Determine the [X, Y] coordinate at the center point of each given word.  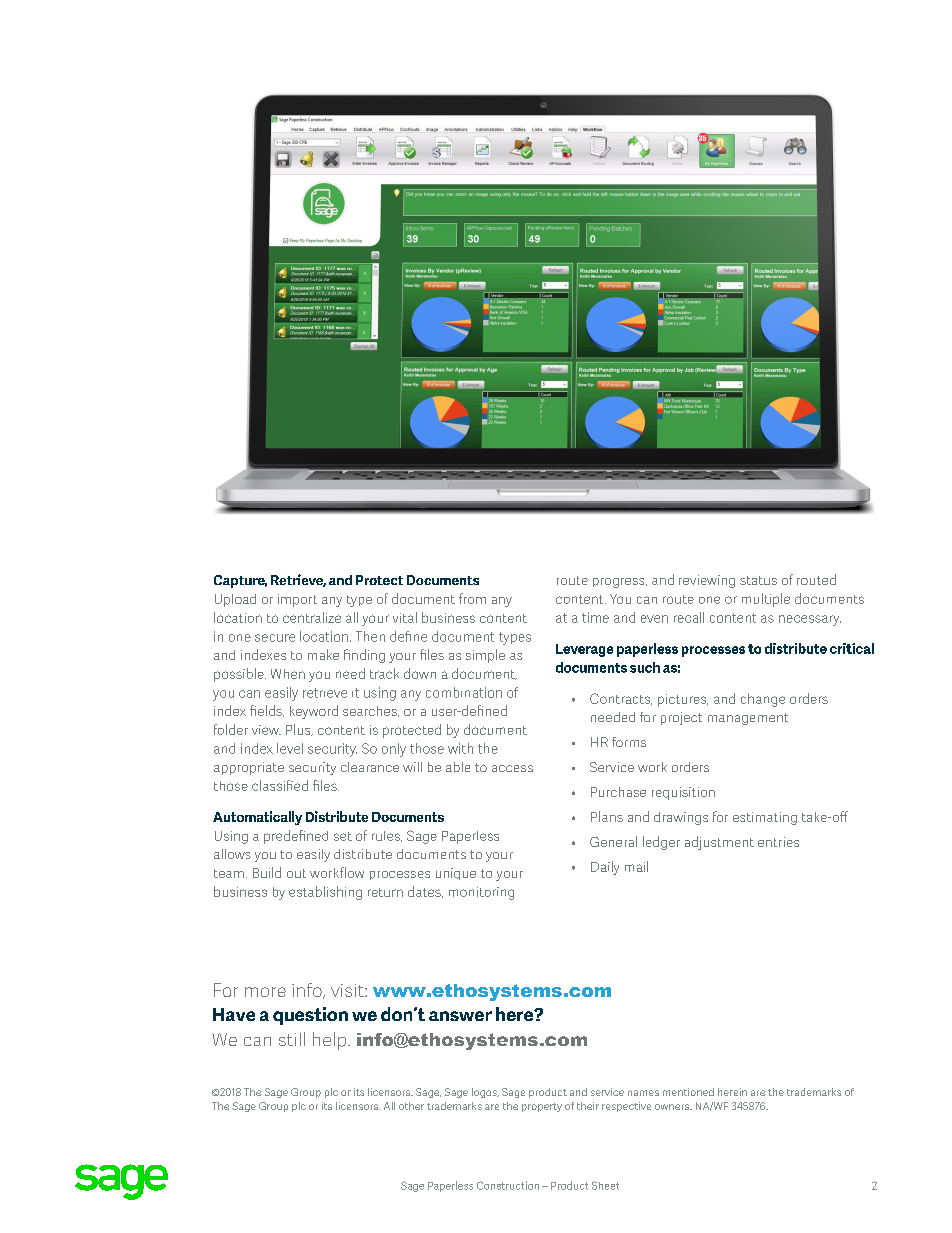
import [297, 600]
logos [485, 1093]
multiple [766, 600]
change [763, 700]
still [292, 1039]
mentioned [688, 1092]
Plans [607, 816]
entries [778, 842]
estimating [765, 818]
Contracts [621, 699]
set [343, 836]
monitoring [481, 893]
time [595, 617]
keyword [314, 712]
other [411, 1106]
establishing [325, 893]
